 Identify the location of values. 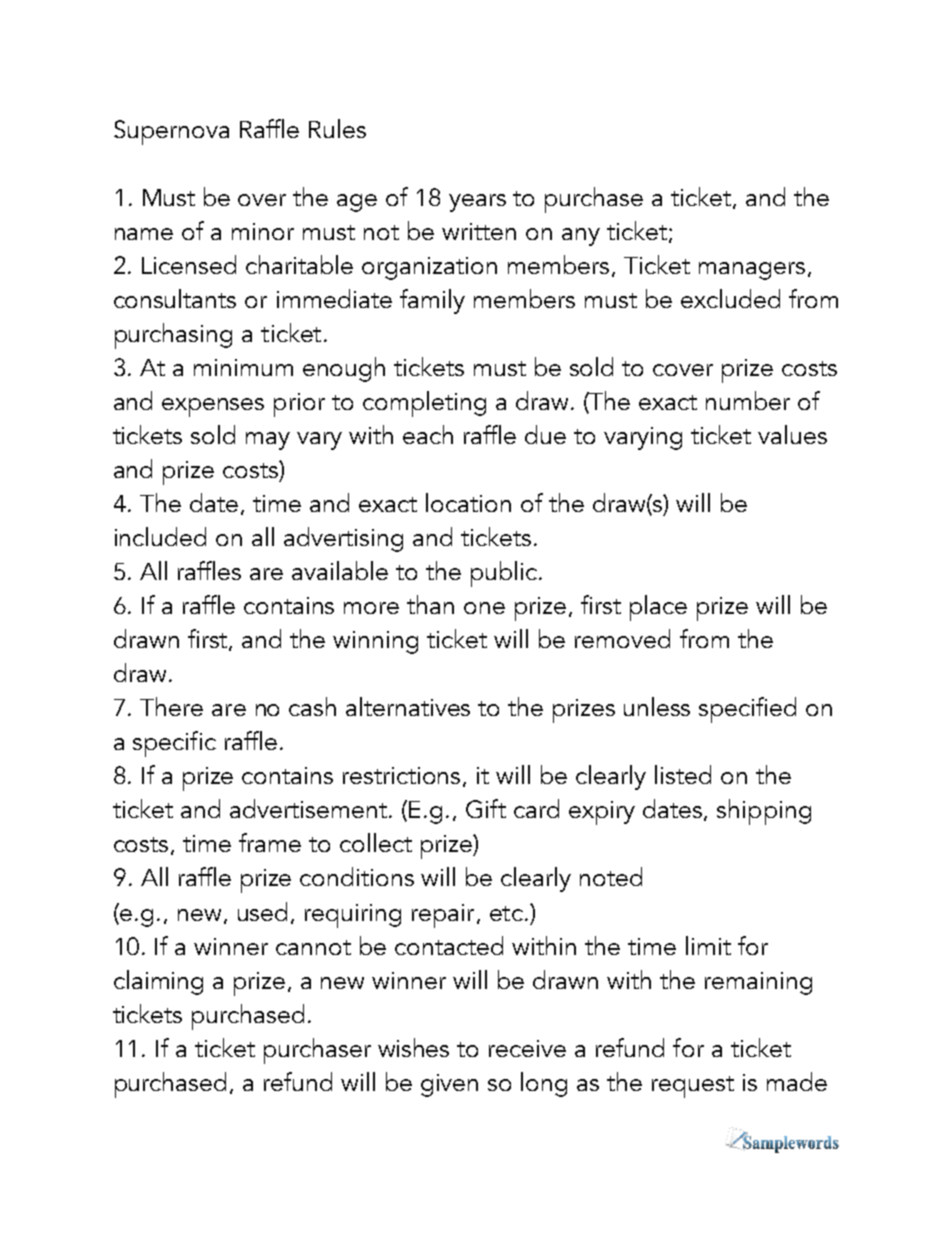
(792, 434).
